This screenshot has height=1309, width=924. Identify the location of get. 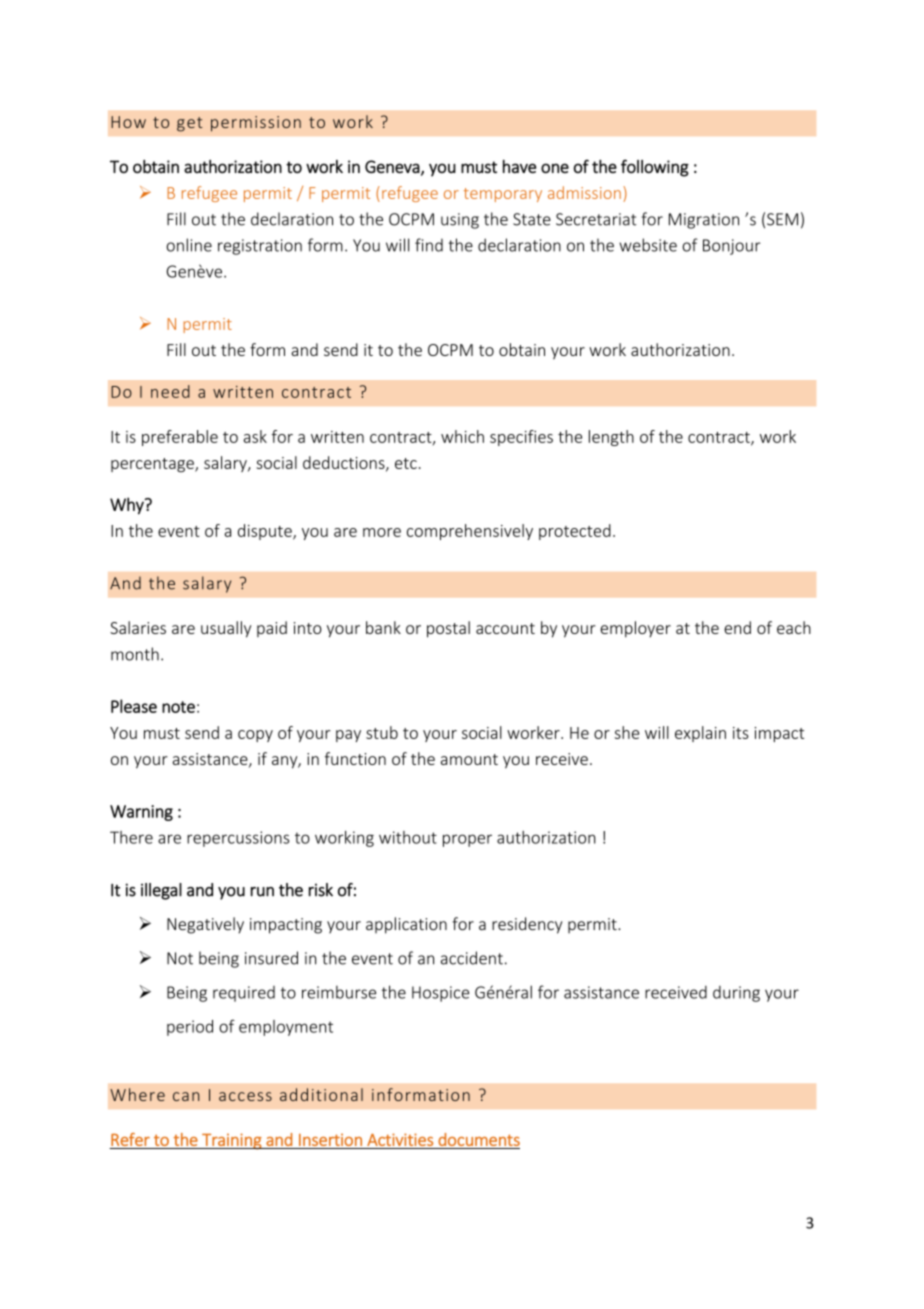
(189, 124).
